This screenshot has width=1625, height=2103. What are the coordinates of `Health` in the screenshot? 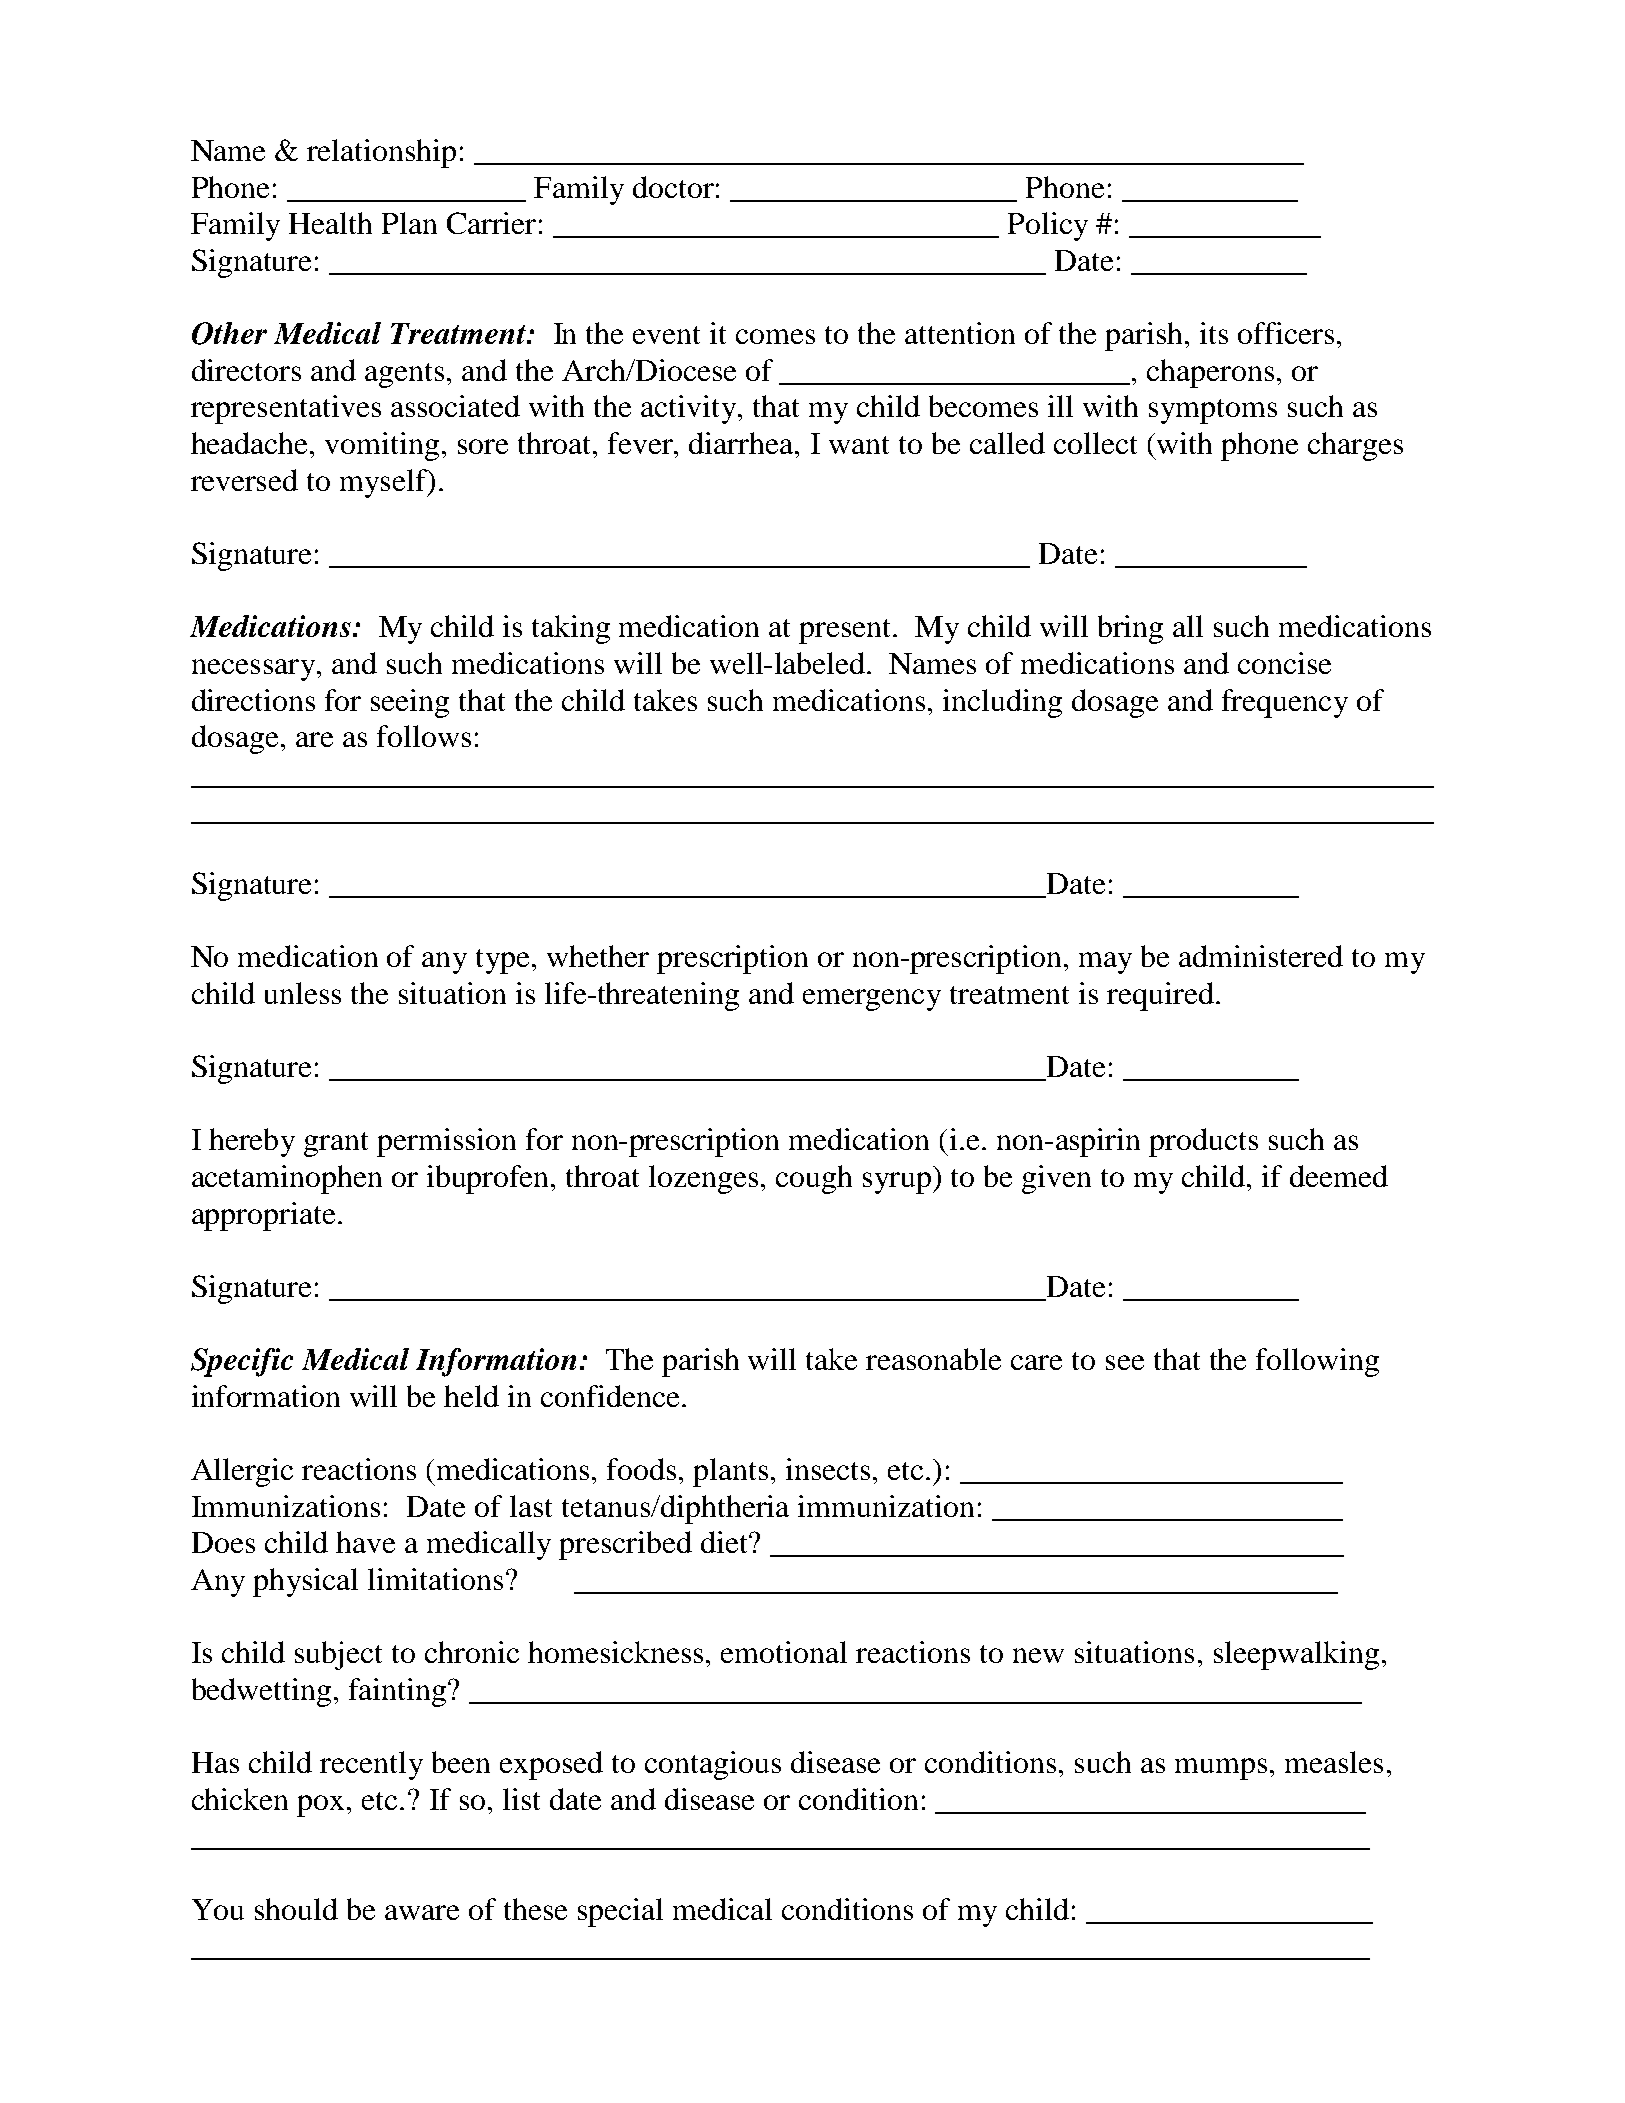 It's located at (330, 223).
